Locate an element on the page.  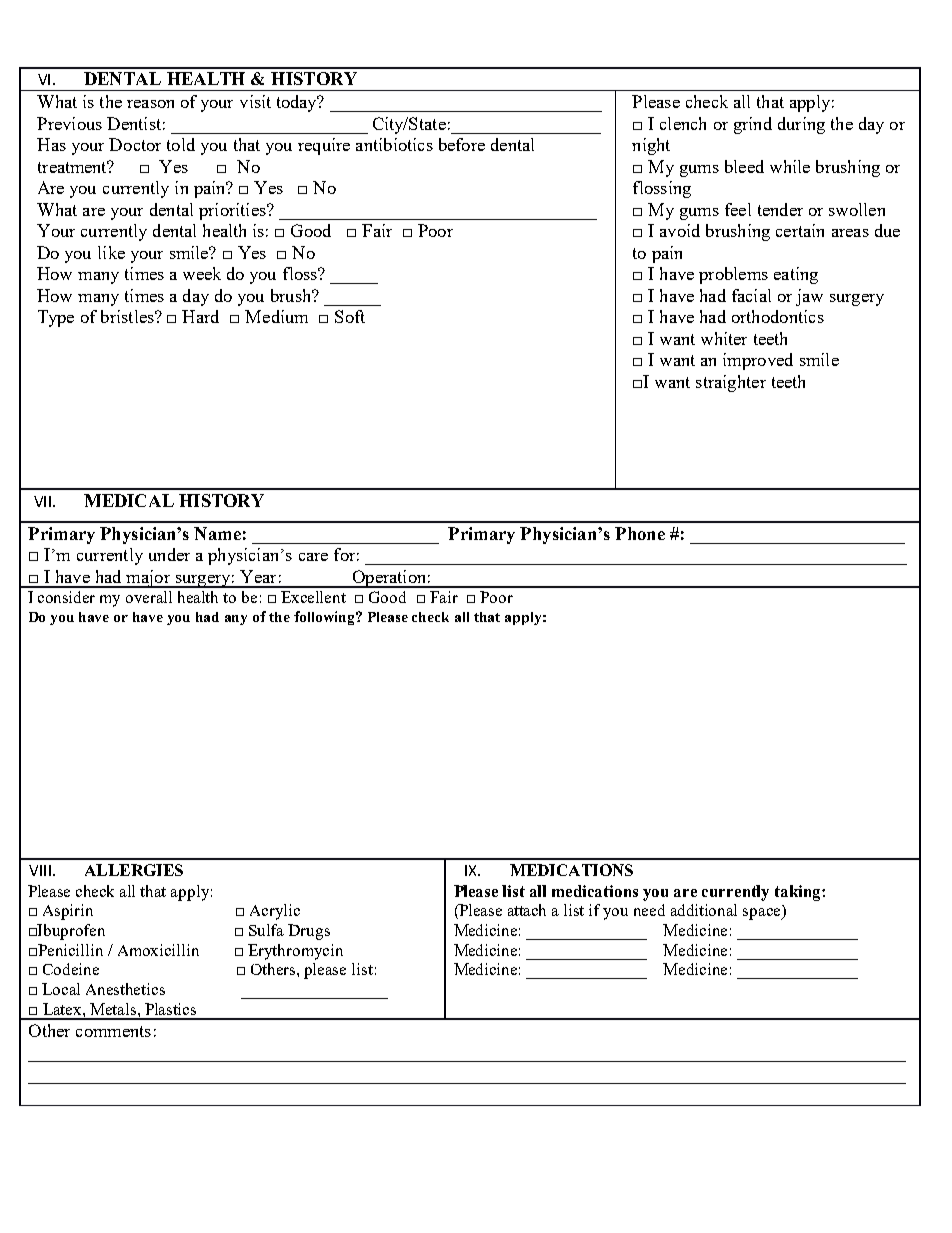
Doctor is located at coordinates (135, 144).
